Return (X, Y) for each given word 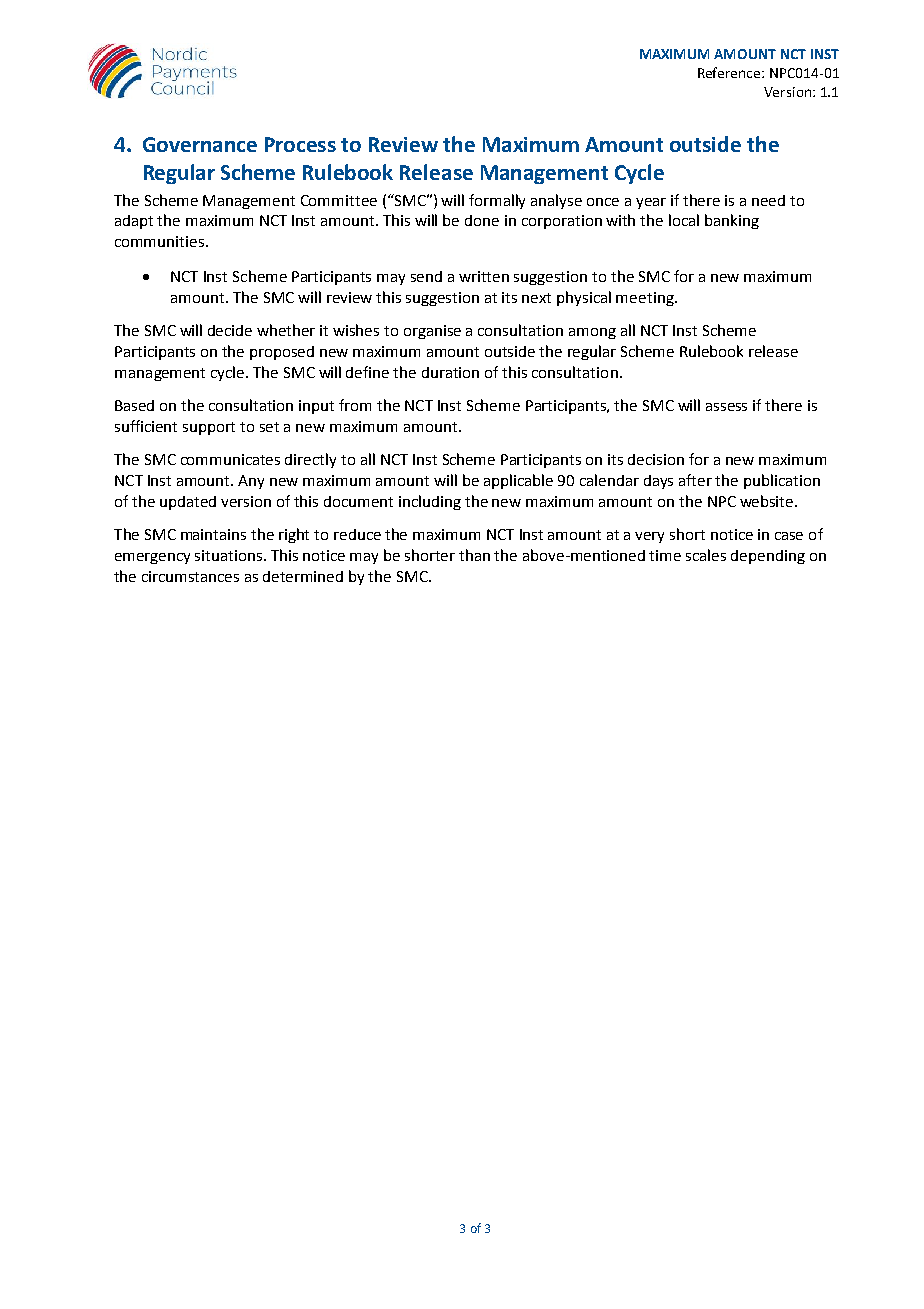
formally (497, 201)
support (209, 428)
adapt (134, 222)
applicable (518, 481)
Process (300, 144)
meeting (646, 299)
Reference (730, 72)
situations (230, 555)
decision (656, 459)
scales (706, 555)
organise (432, 332)
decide (230, 330)
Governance (200, 144)
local (684, 220)
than (474, 555)
